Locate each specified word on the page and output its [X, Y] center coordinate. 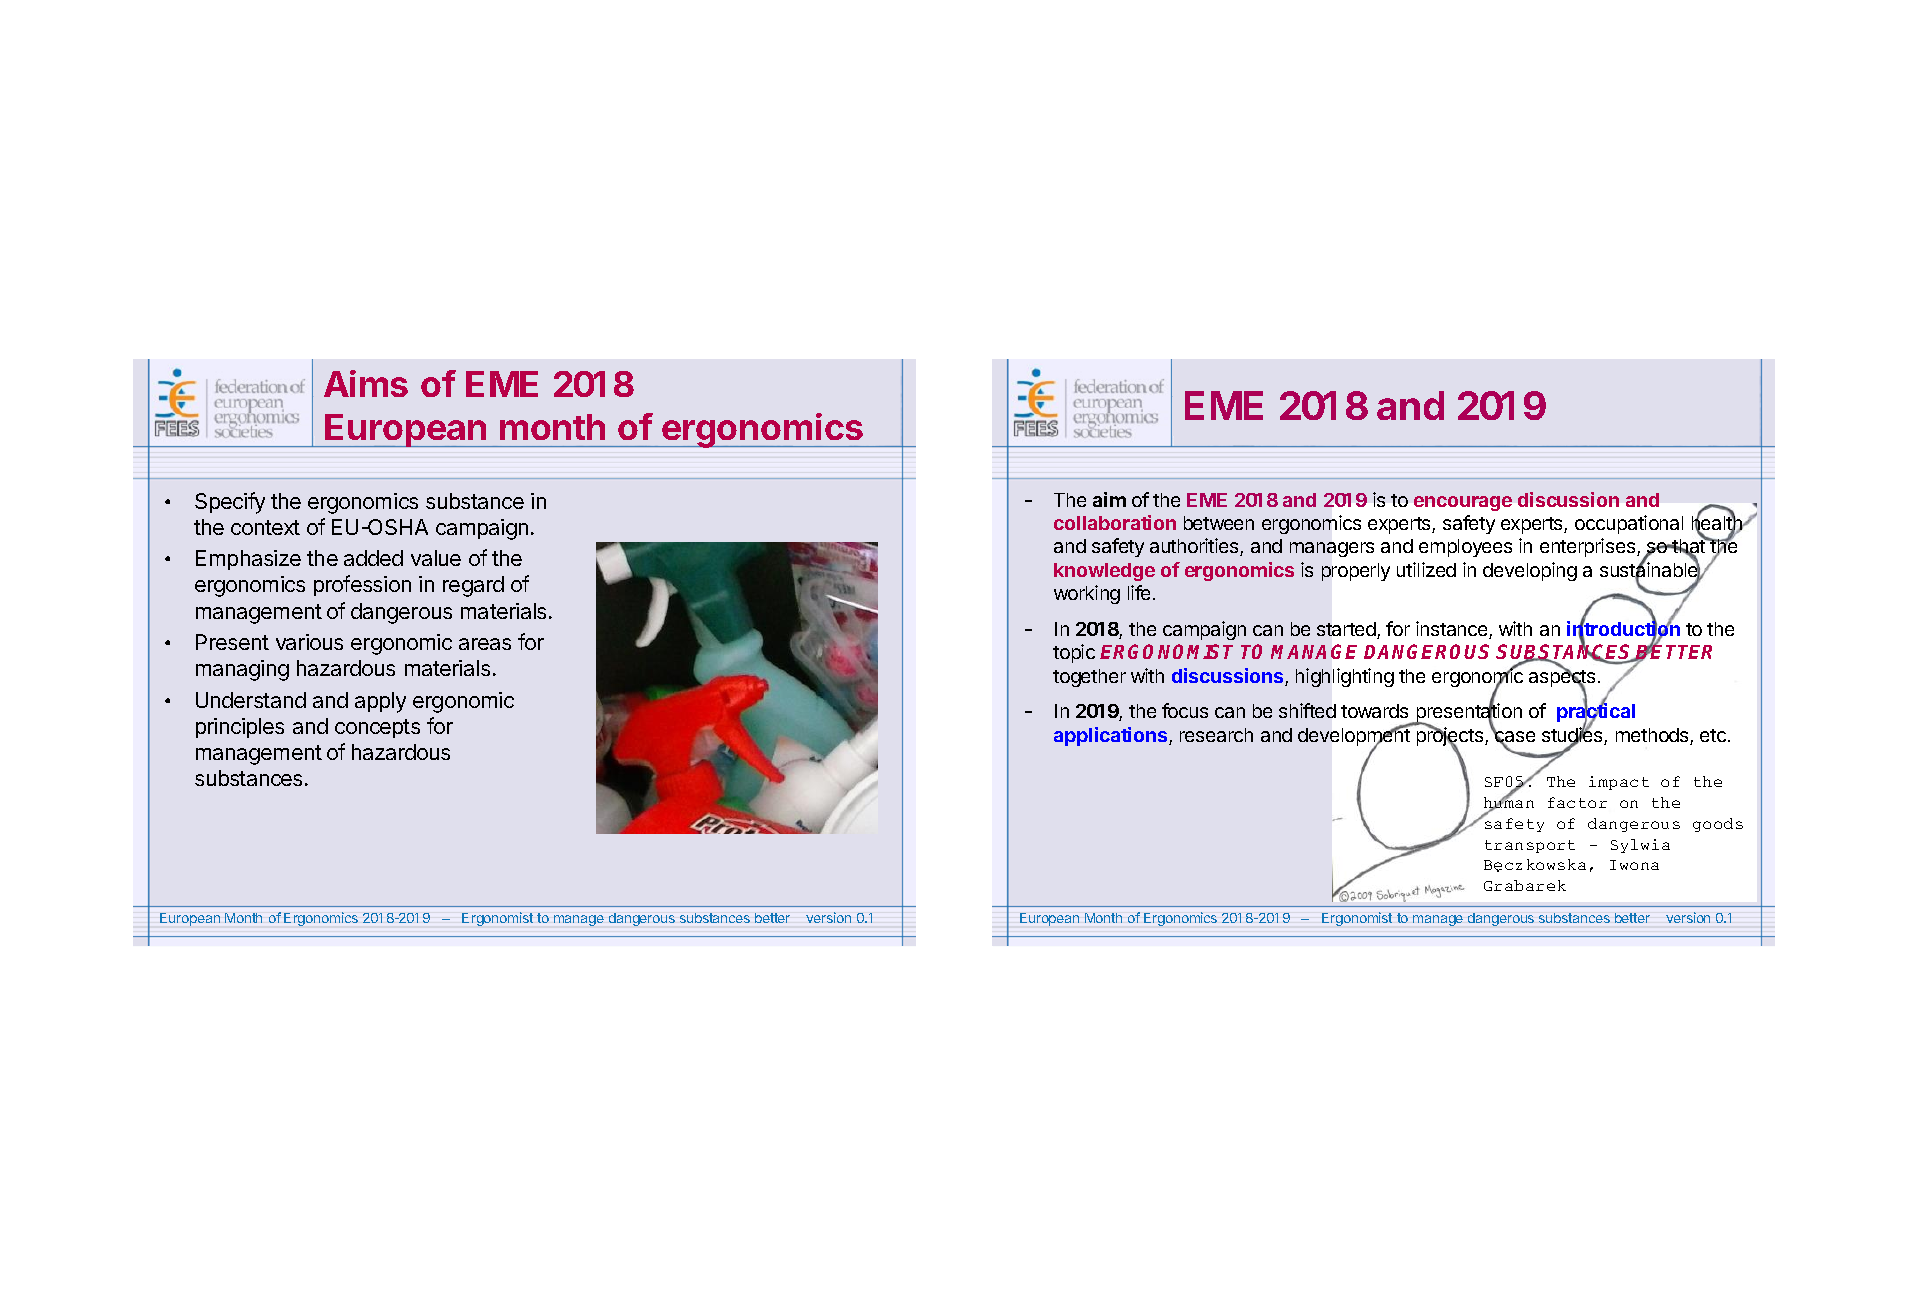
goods [1718, 825]
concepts [377, 728]
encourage [1463, 503]
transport [1530, 846]
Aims [366, 383]
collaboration [1115, 522]
